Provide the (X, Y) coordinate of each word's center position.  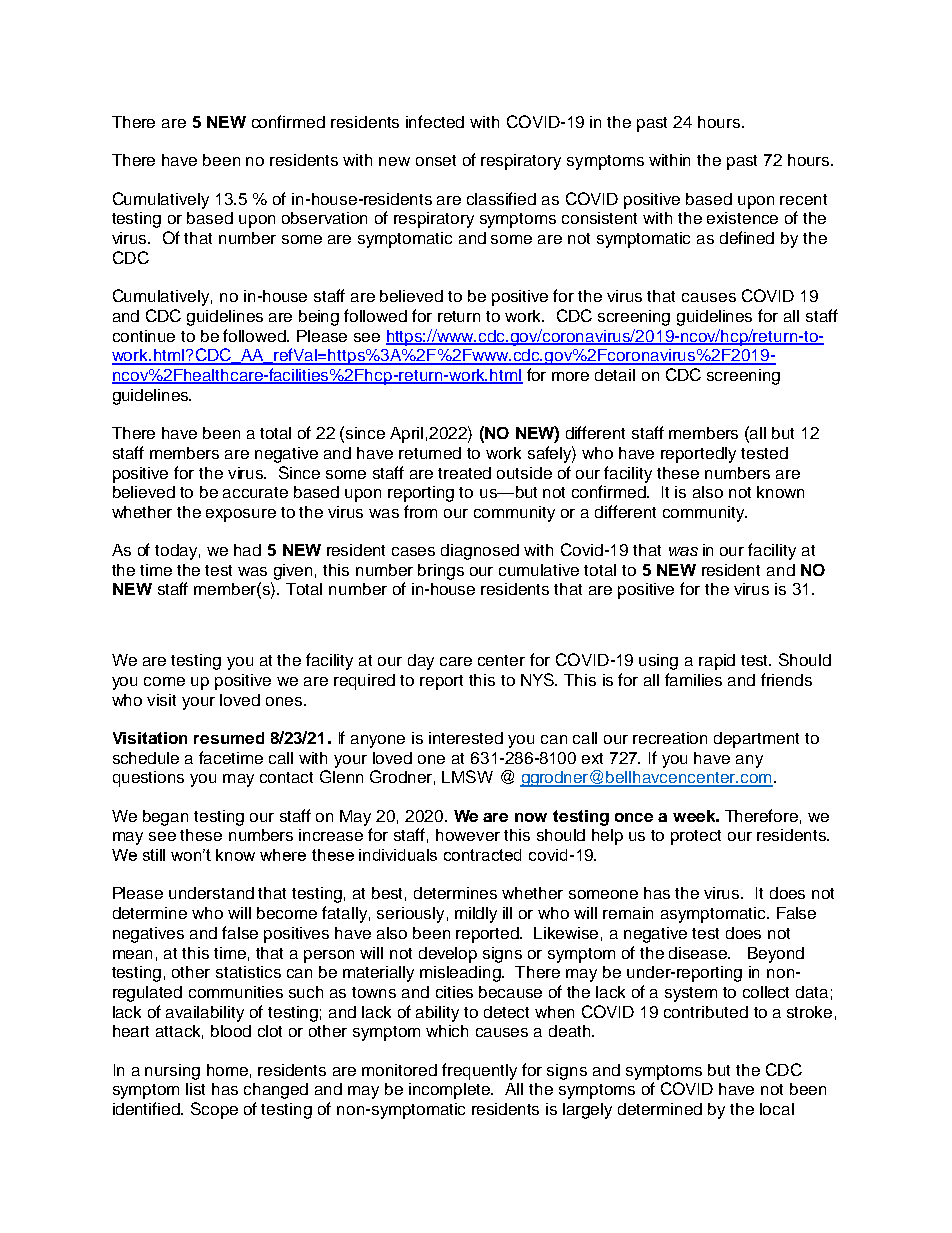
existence (742, 218)
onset (436, 160)
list (195, 1089)
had (247, 550)
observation (324, 218)
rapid (717, 662)
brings (441, 572)
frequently (479, 1071)
